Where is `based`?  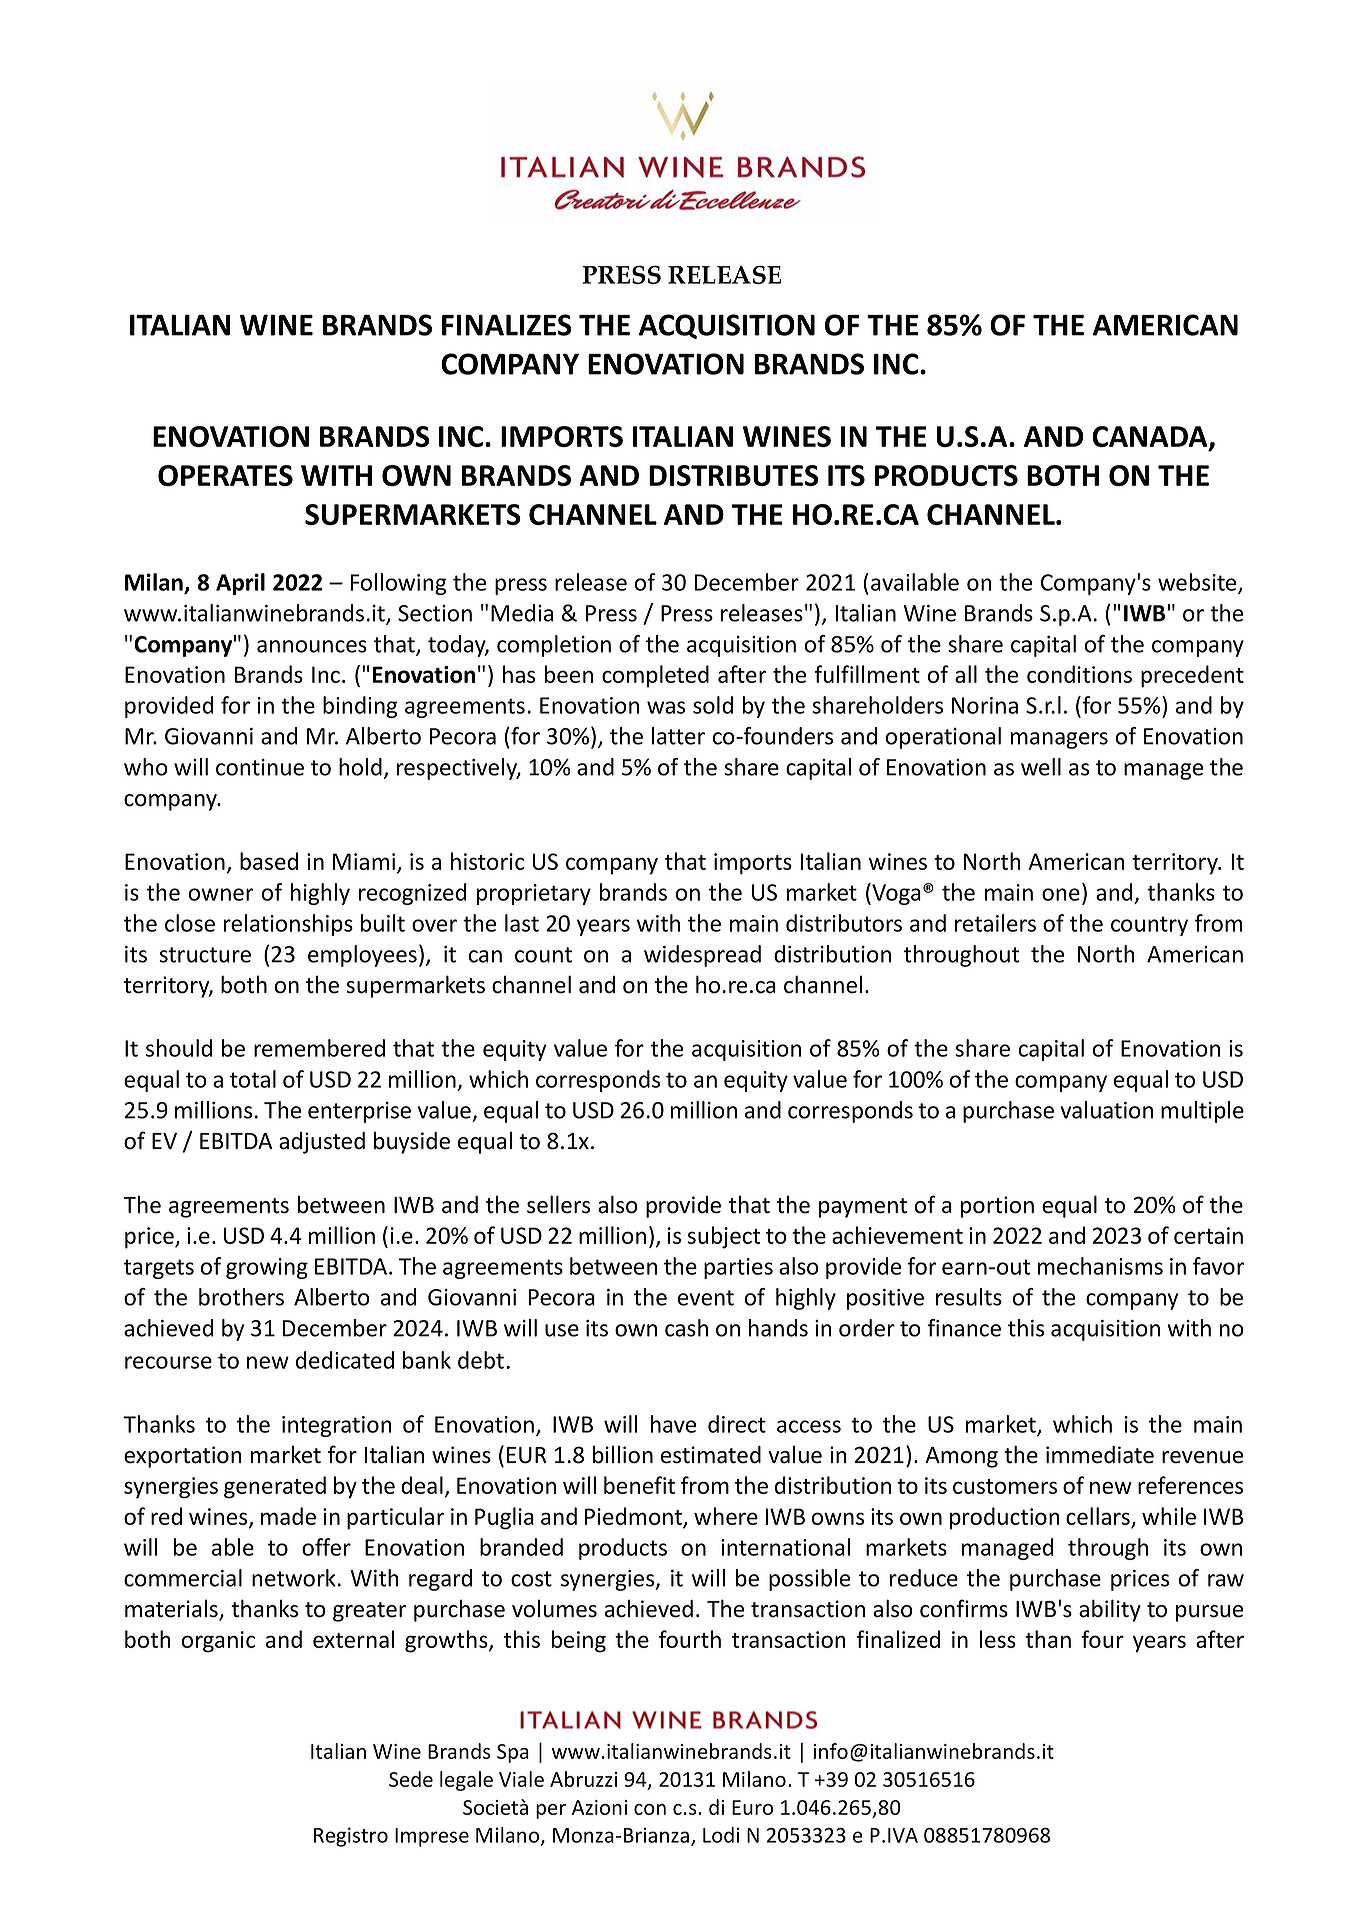 based is located at coordinates (269, 861).
